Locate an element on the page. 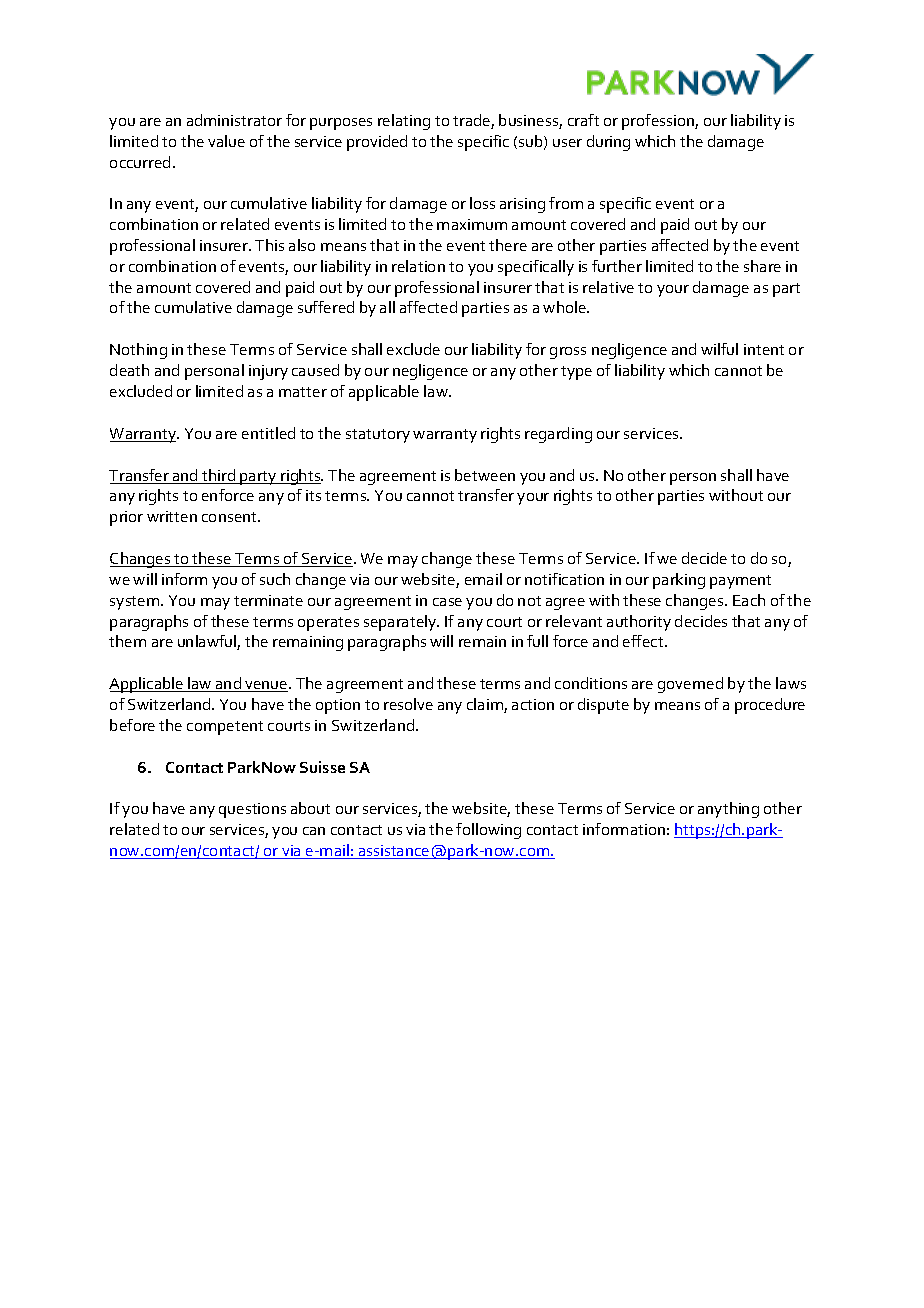 This image has height=1308, width=924. entitled is located at coordinates (268, 433).
